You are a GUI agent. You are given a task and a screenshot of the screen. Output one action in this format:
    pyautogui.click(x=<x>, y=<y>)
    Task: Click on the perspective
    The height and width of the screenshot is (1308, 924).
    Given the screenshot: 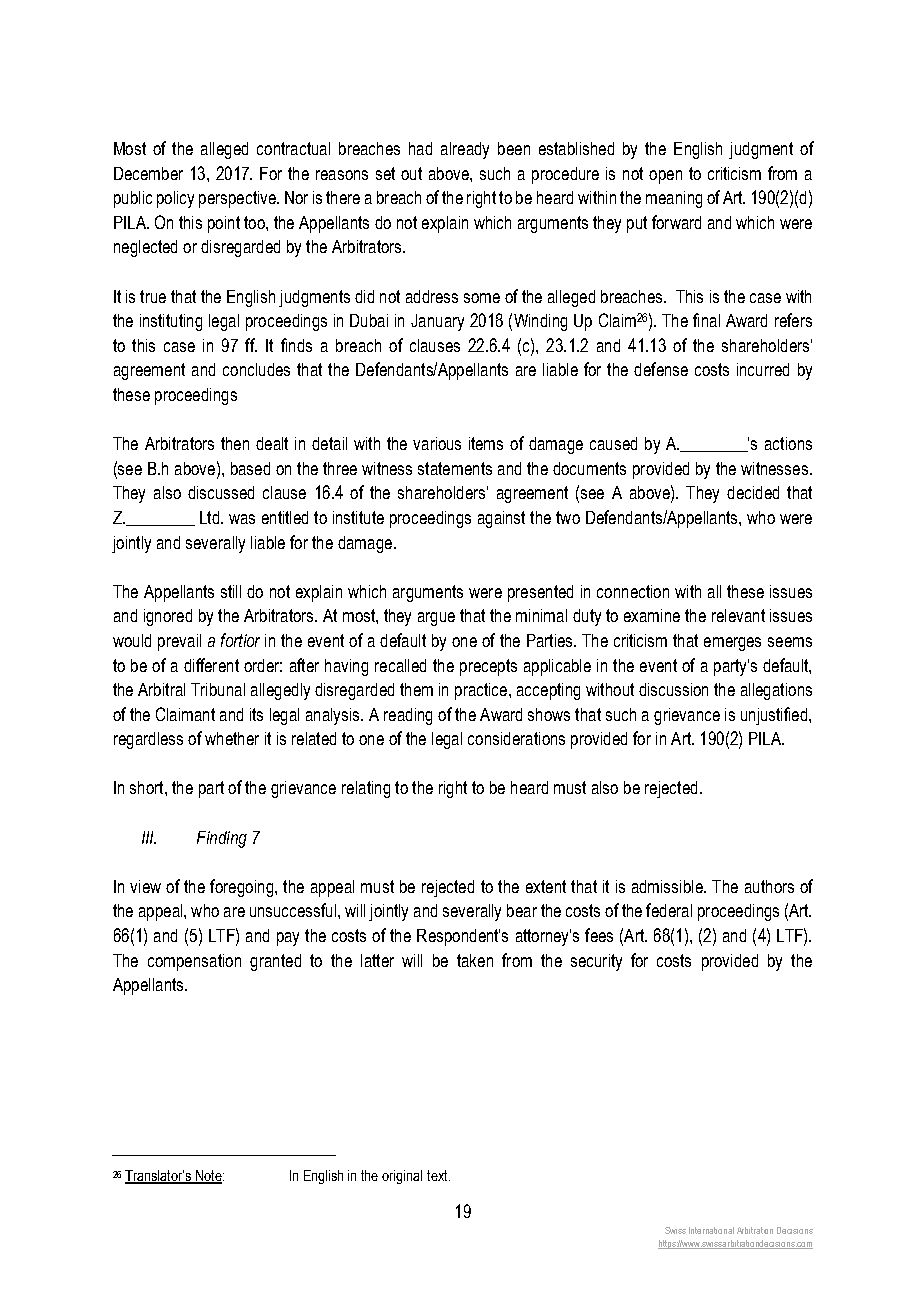 What is the action you would take?
    pyautogui.click(x=238, y=199)
